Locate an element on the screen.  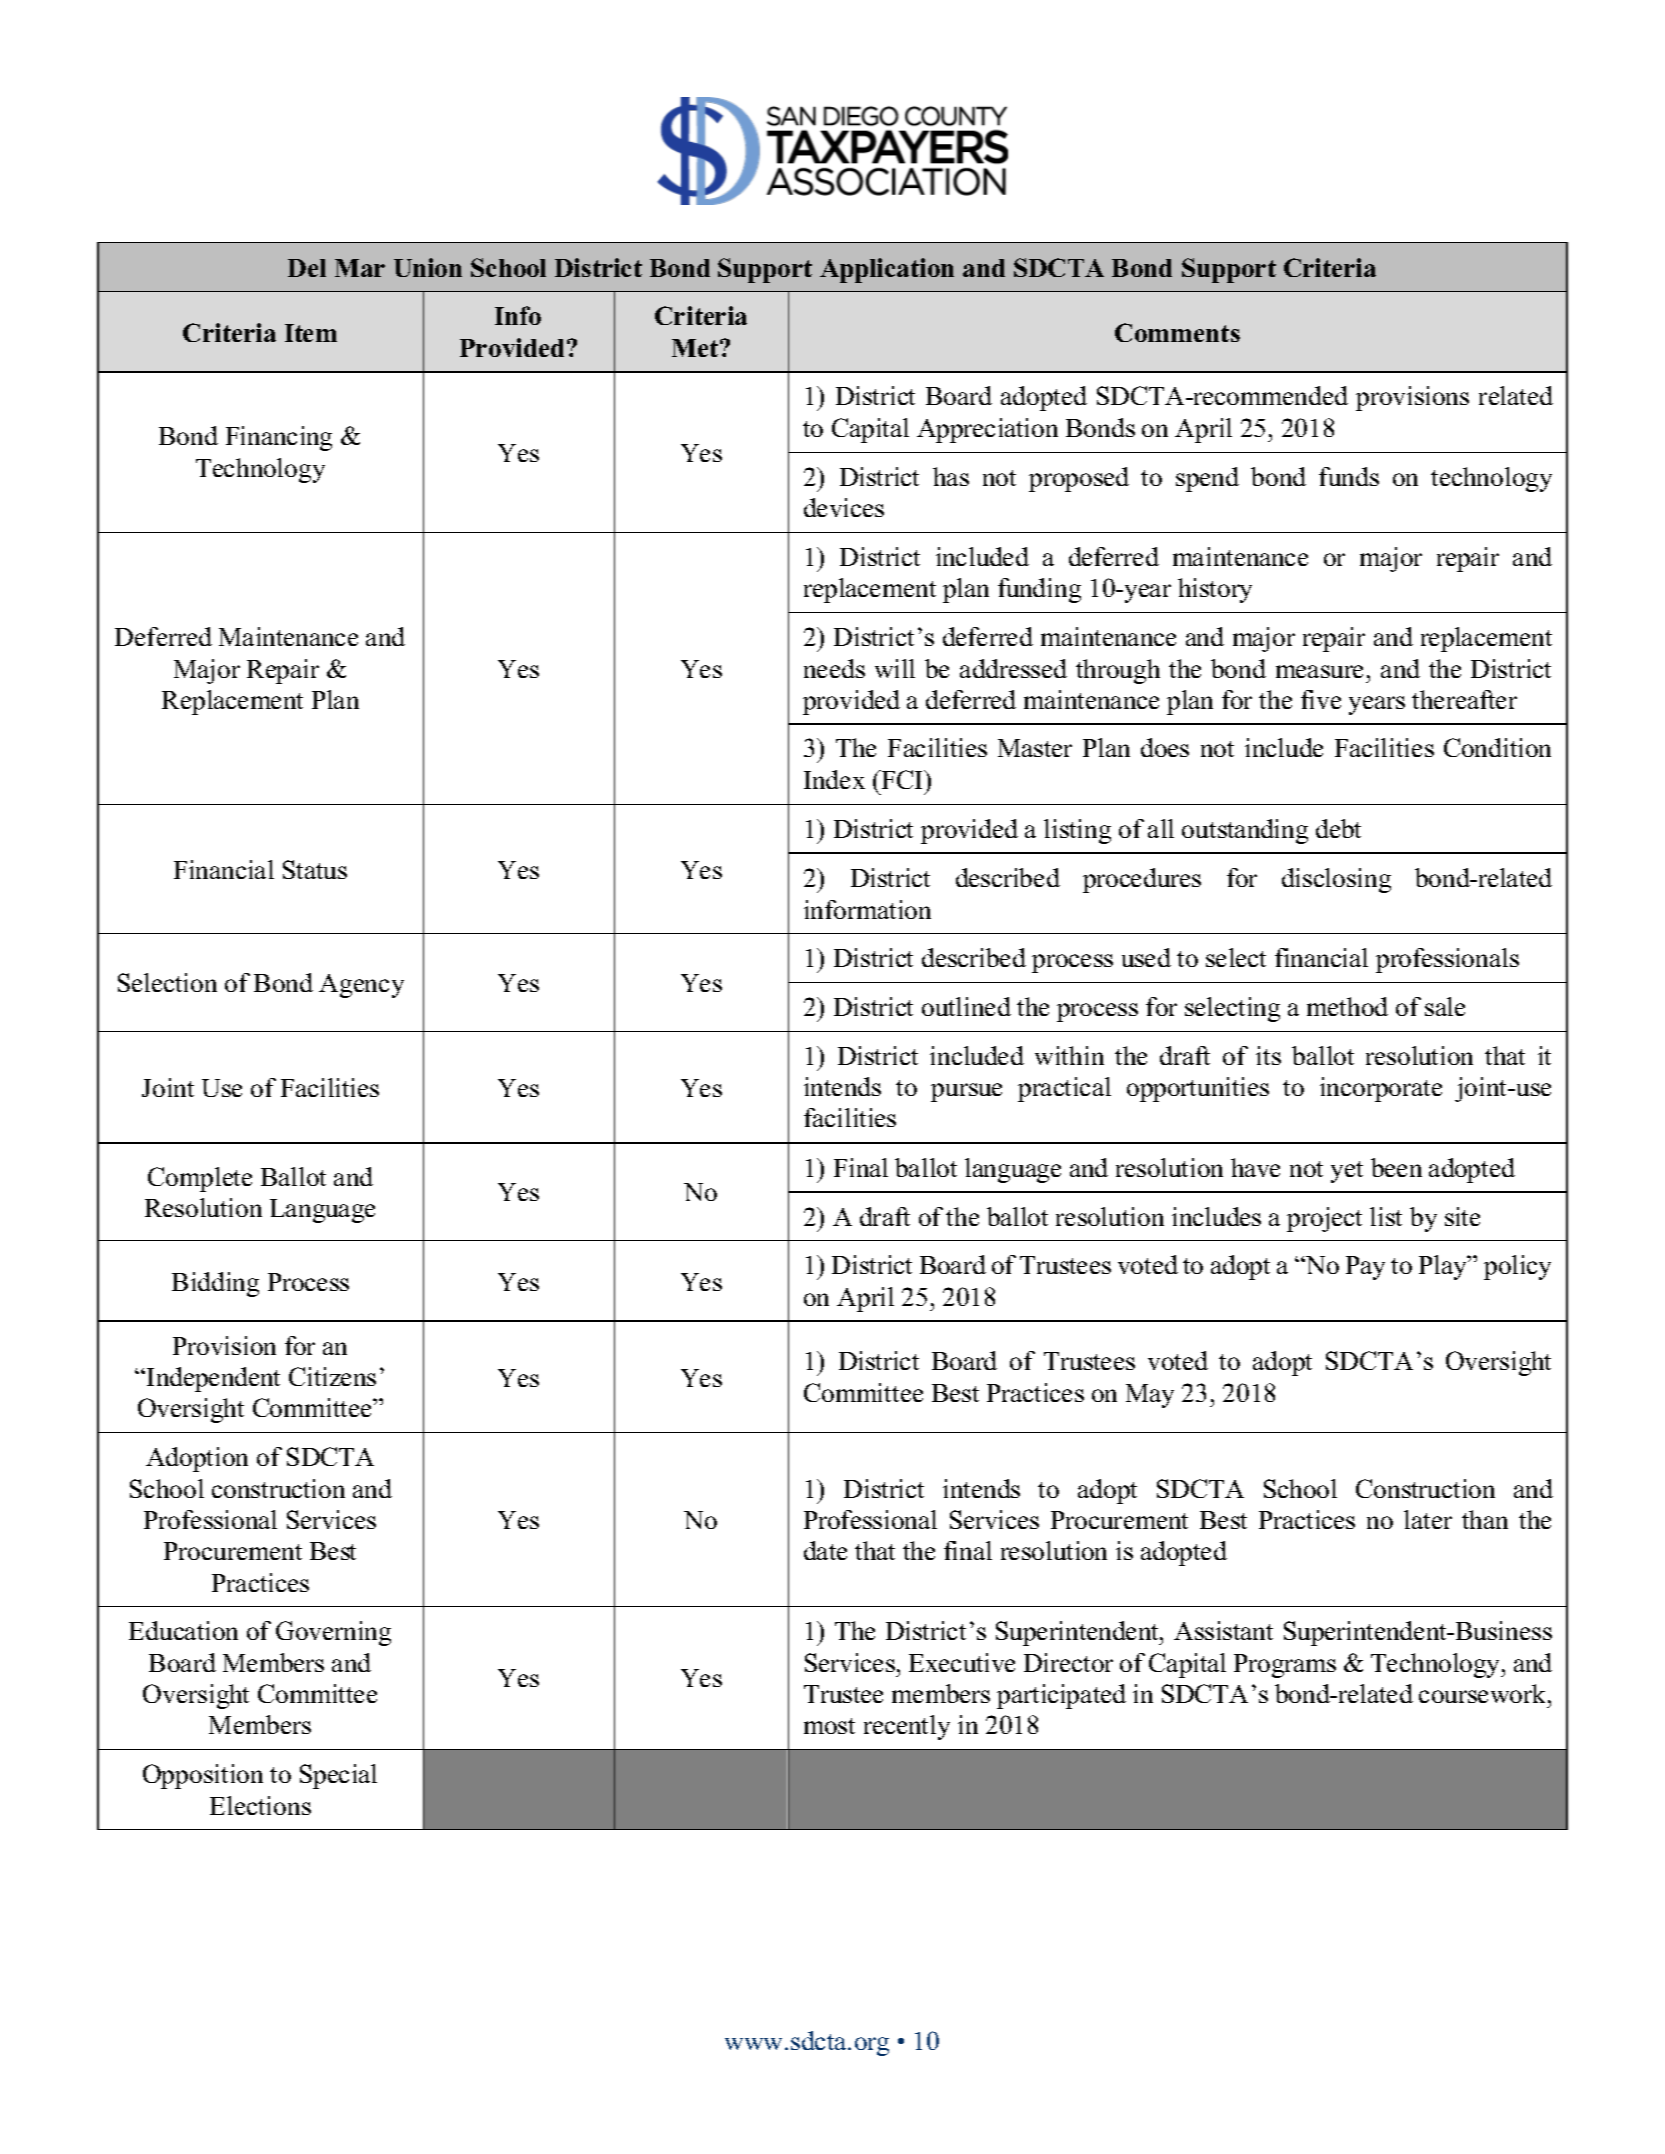
yet is located at coordinates (1347, 1172).
